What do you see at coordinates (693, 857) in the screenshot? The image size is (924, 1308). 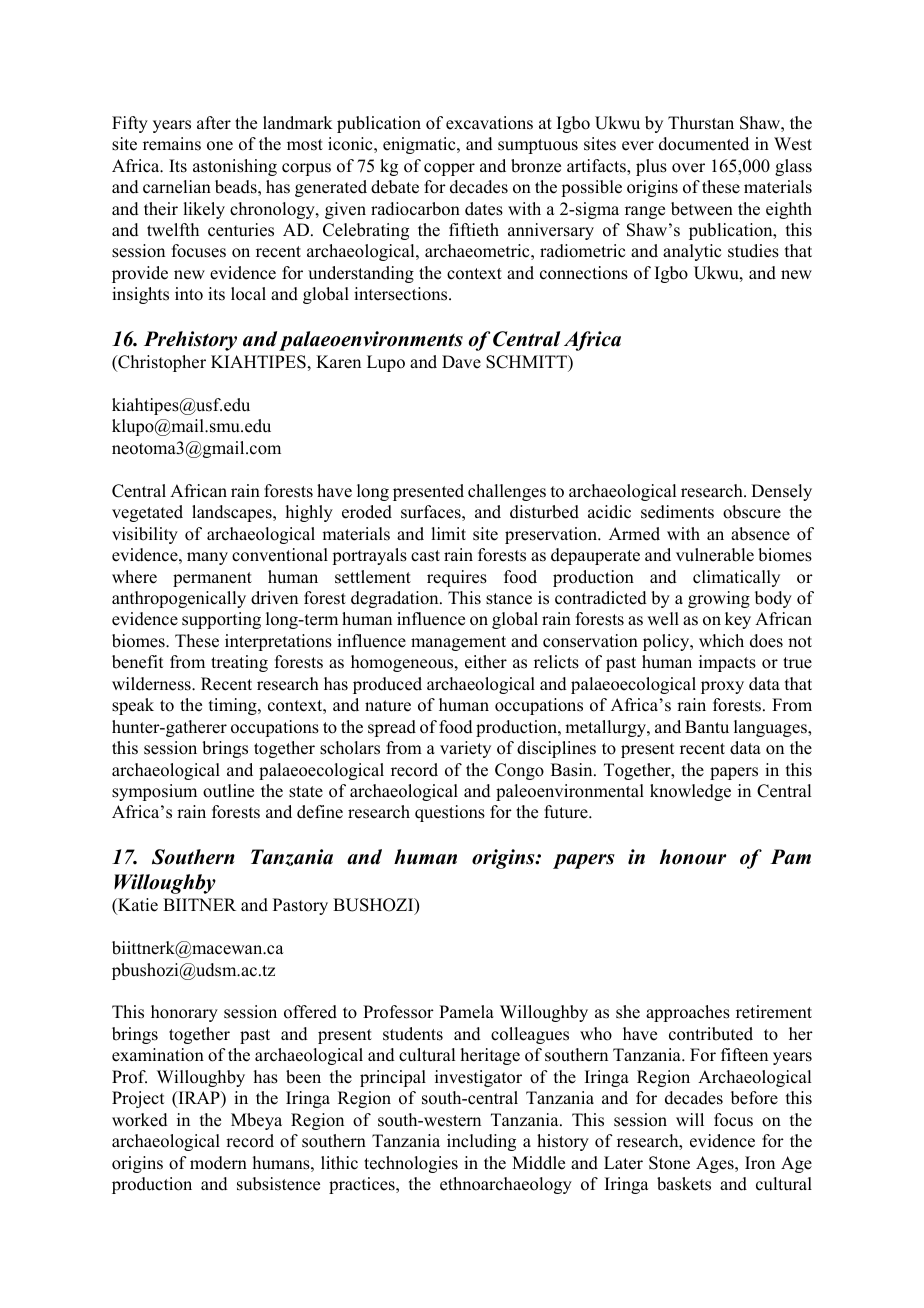 I see `honour` at bounding box center [693, 857].
